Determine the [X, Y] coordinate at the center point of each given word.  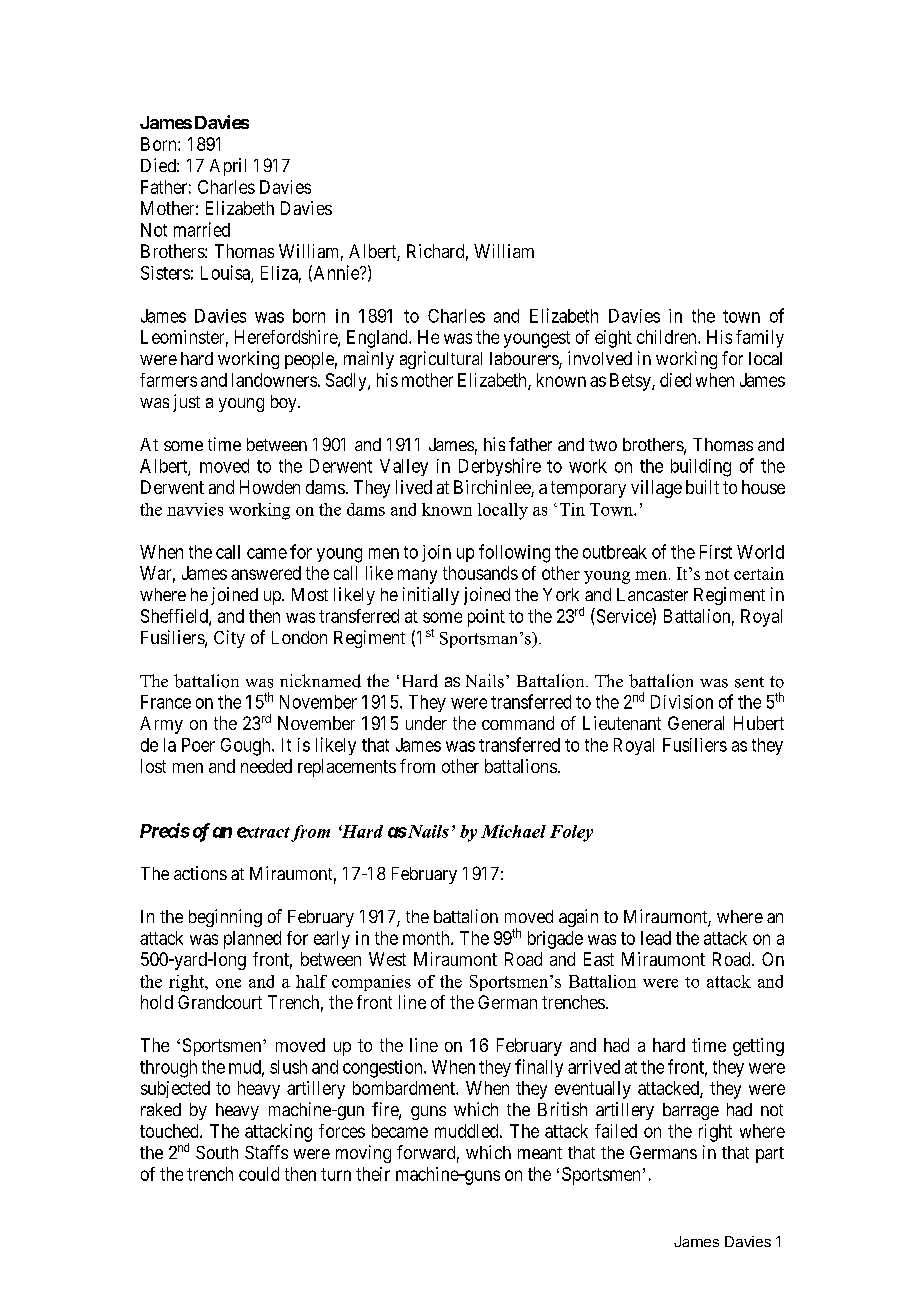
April [228, 167]
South [217, 1152]
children [668, 337]
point [486, 618]
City [229, 639]
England [378, 339]
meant [540, 1153]
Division [682, 702]
